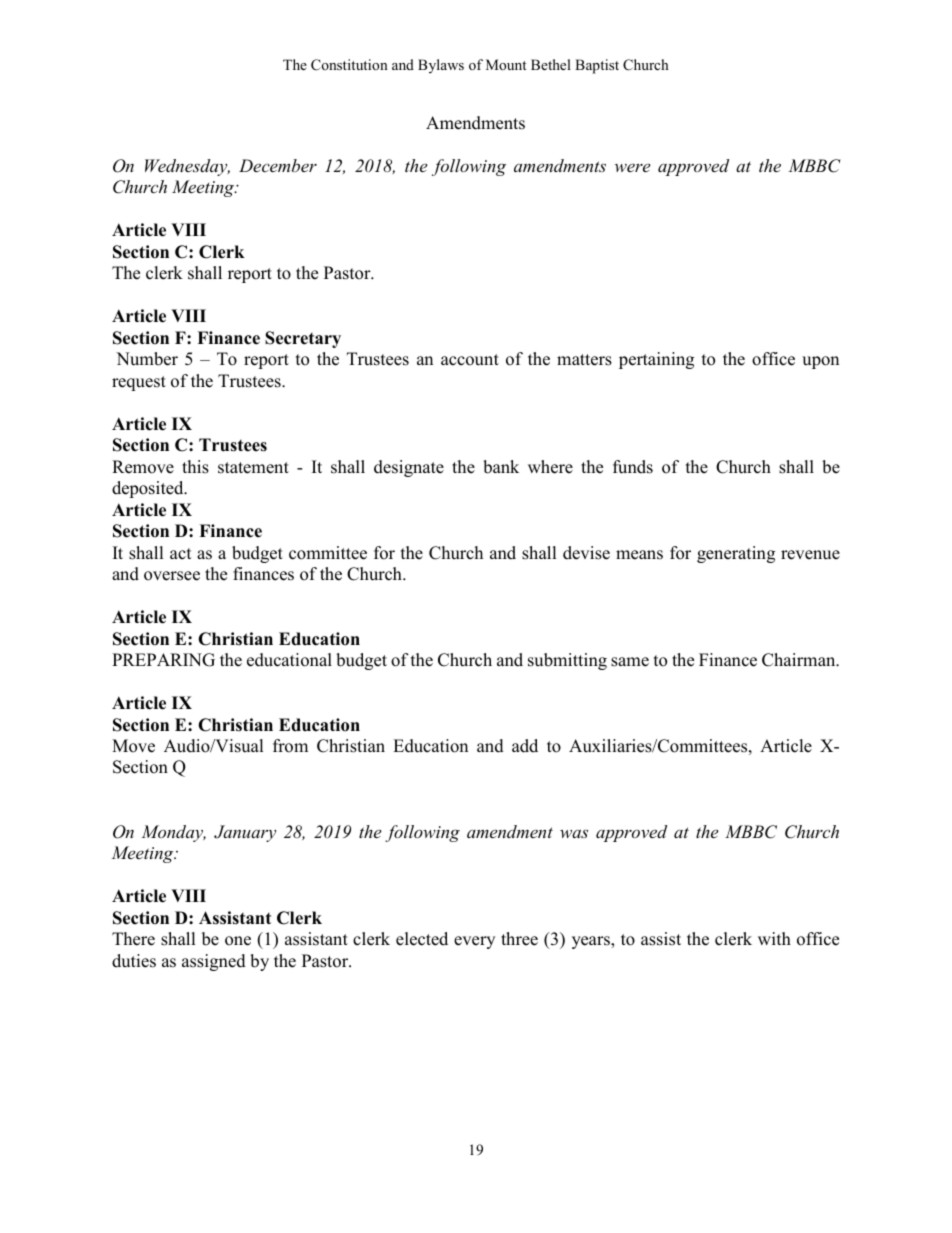 The width and height of the document is (952, 1233). Describe the element at coordinates (525, 746) in the document. I see `add` at that location.
